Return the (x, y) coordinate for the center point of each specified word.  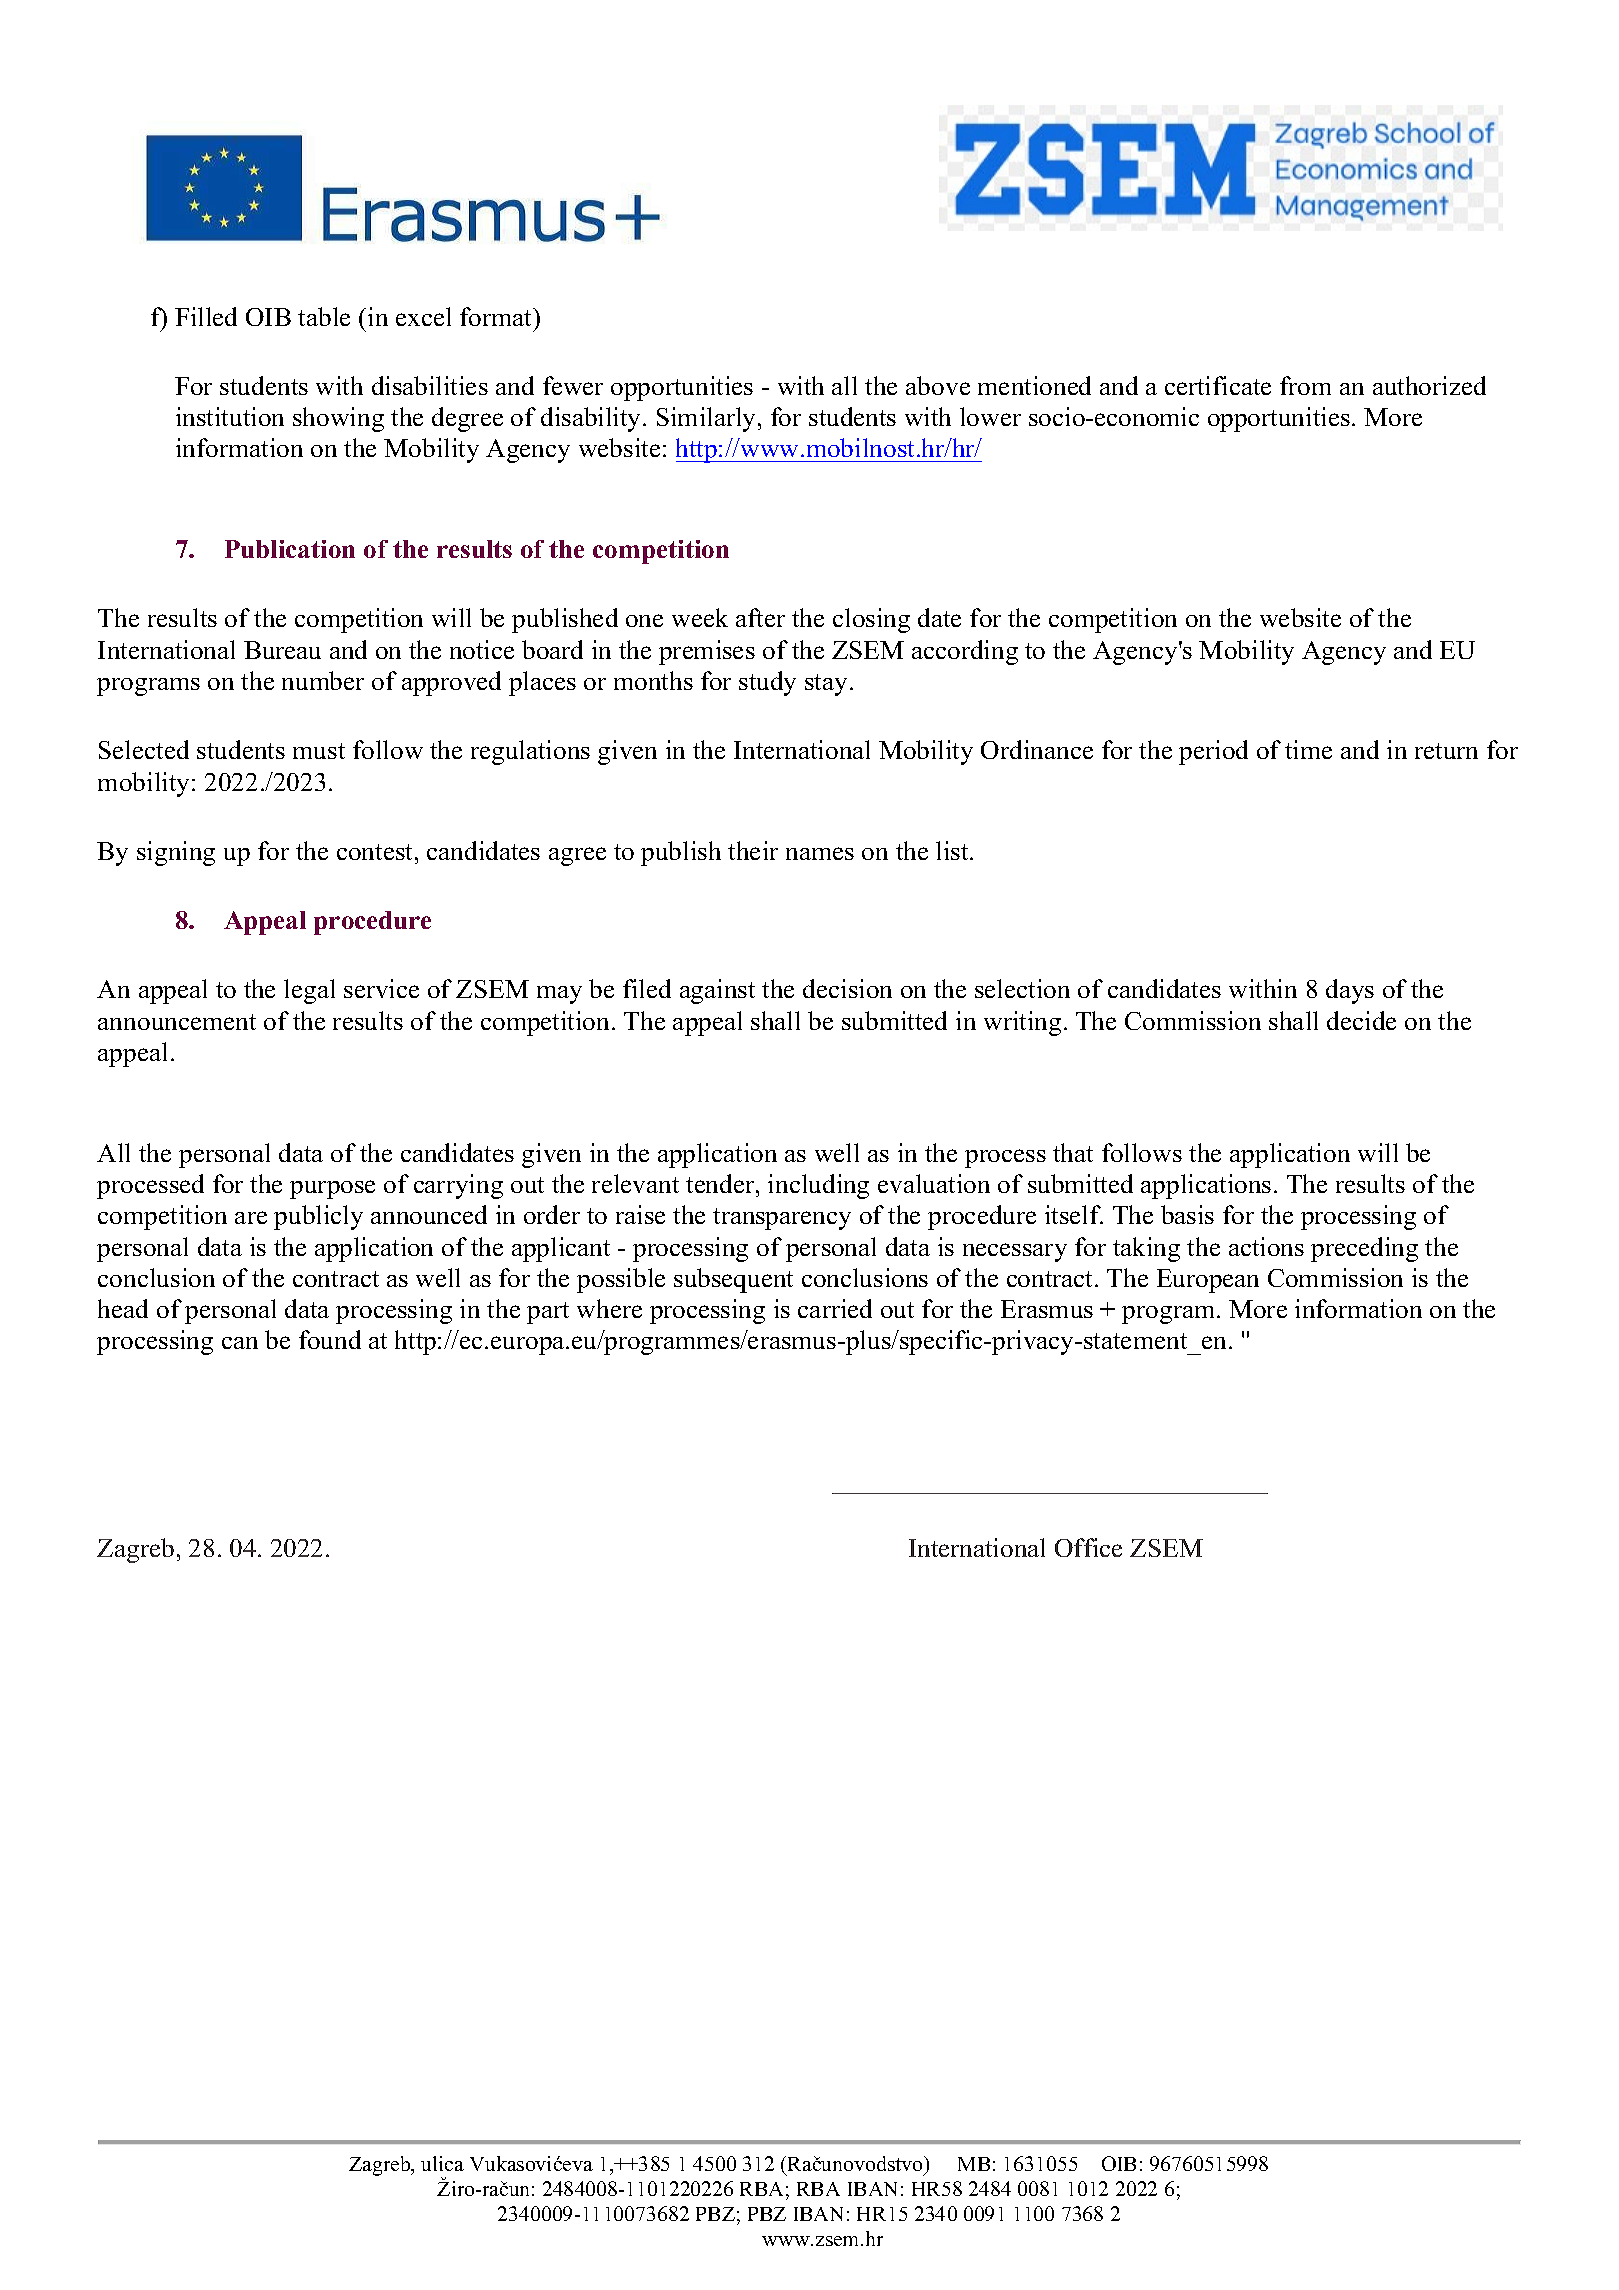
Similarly (708, 419)
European (1208, 1281)
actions (1266, 1246)
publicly (318, 1217)
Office (1088, 1547)
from (1305, 385)
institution (230, 416)
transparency (782, 1219)
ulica (442, 2163)
